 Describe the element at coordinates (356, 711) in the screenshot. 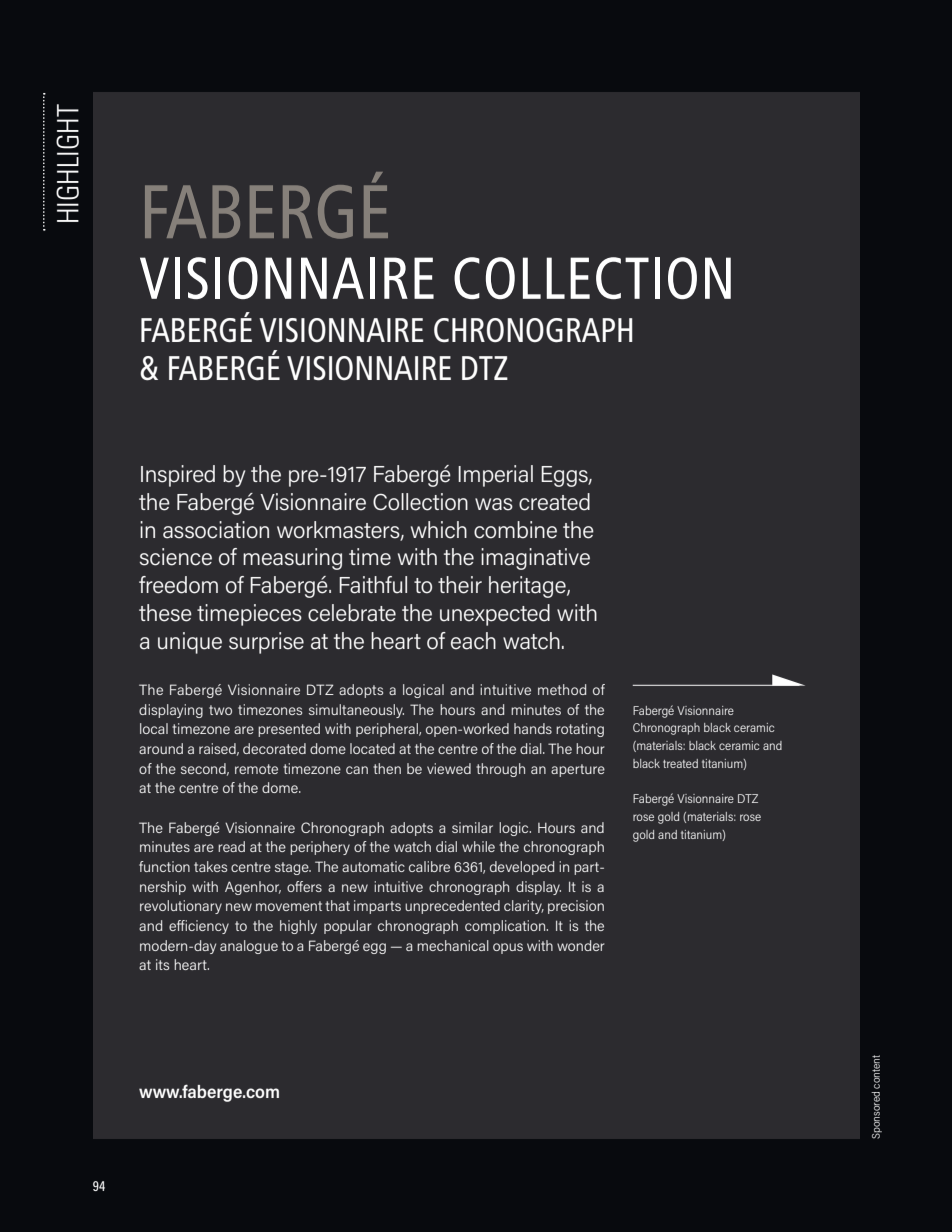

I see `simultaneously` at that location.
